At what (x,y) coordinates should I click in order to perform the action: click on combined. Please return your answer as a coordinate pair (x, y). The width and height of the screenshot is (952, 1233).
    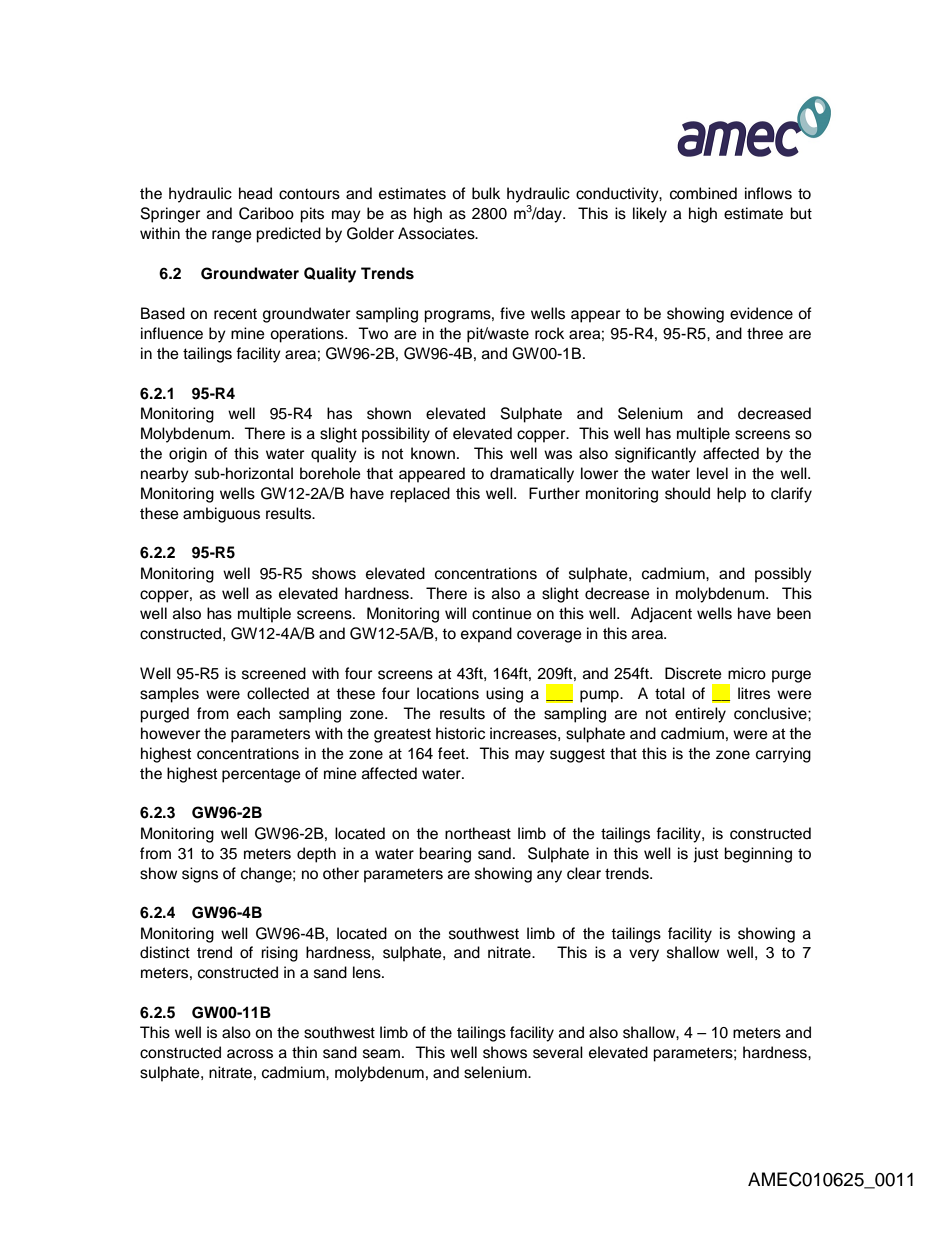
    Looking at the image, I should click on (703, 193).
